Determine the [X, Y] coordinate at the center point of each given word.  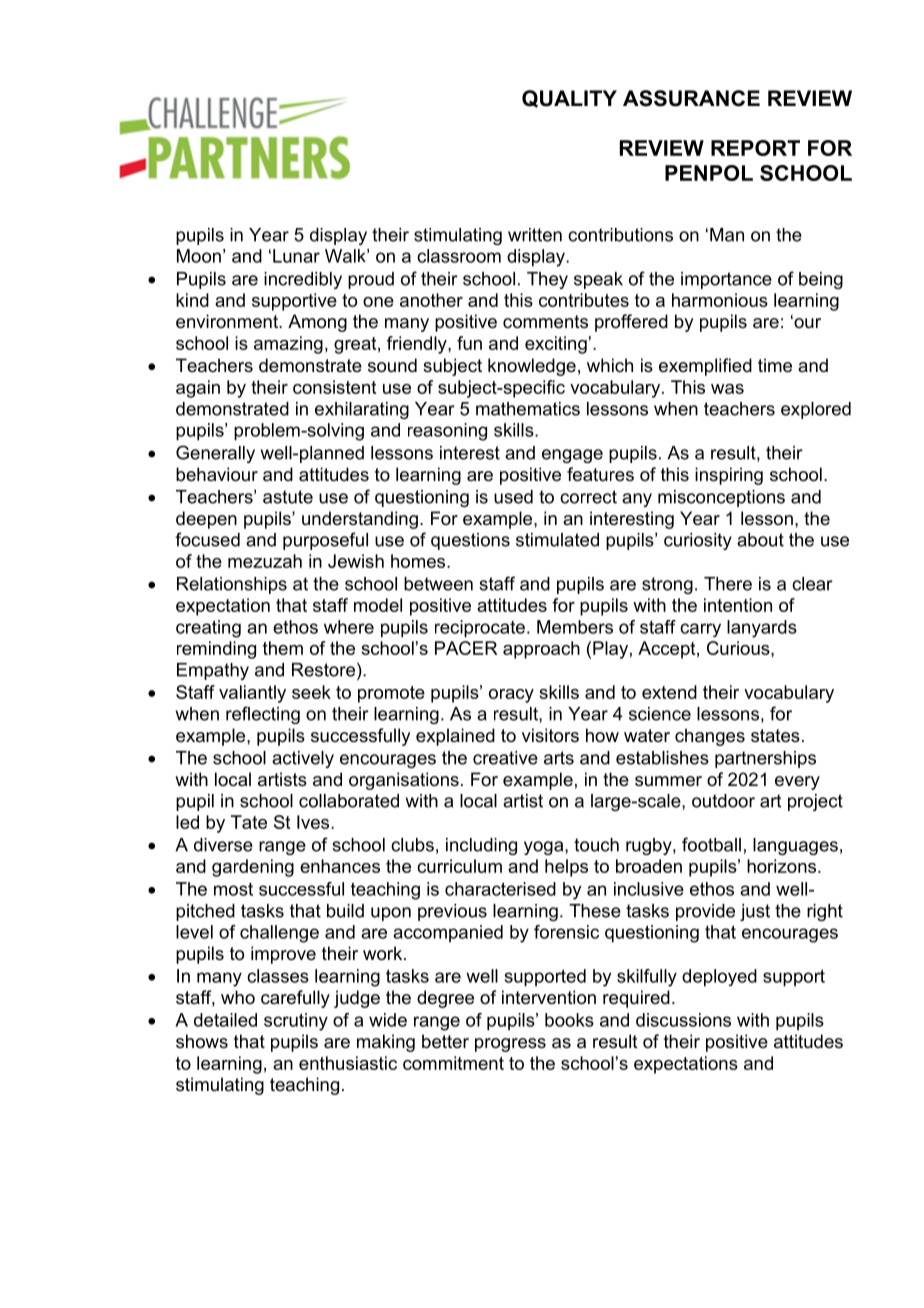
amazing [288, 345]
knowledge [532, 367]
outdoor [723, 801]
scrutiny [296, 1022]
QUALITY [569, 99]
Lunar [296, 256]
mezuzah [265, 561]
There [728, 584]
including [481, 846]
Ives [314, 822]
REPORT [755, 148]
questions [470, 541]
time [775, 365]
